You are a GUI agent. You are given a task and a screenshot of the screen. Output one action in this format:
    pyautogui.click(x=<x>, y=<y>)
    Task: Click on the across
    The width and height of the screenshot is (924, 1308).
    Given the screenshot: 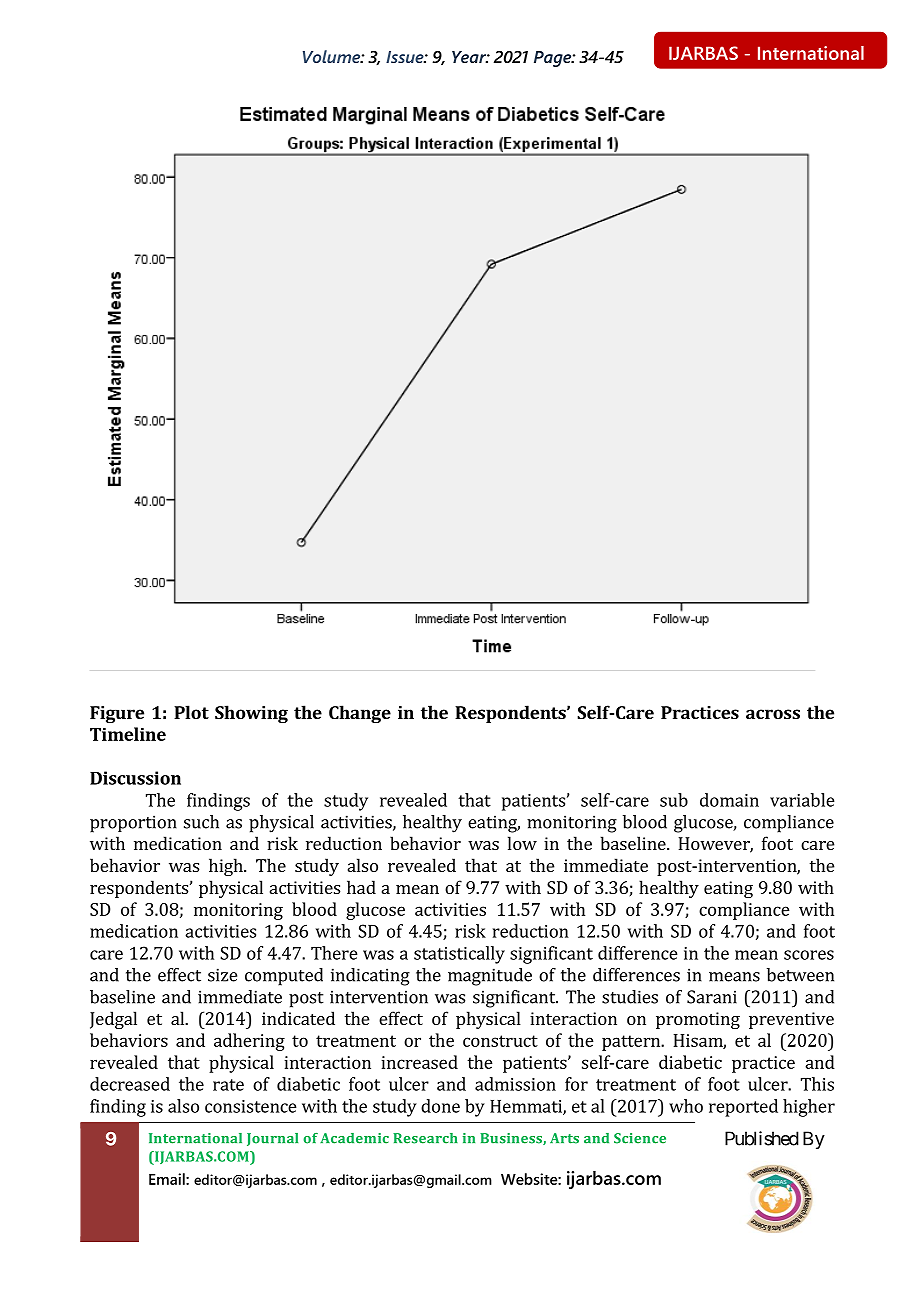 What is the action you would take?
    pyautogui.click(x=773, y=714)
